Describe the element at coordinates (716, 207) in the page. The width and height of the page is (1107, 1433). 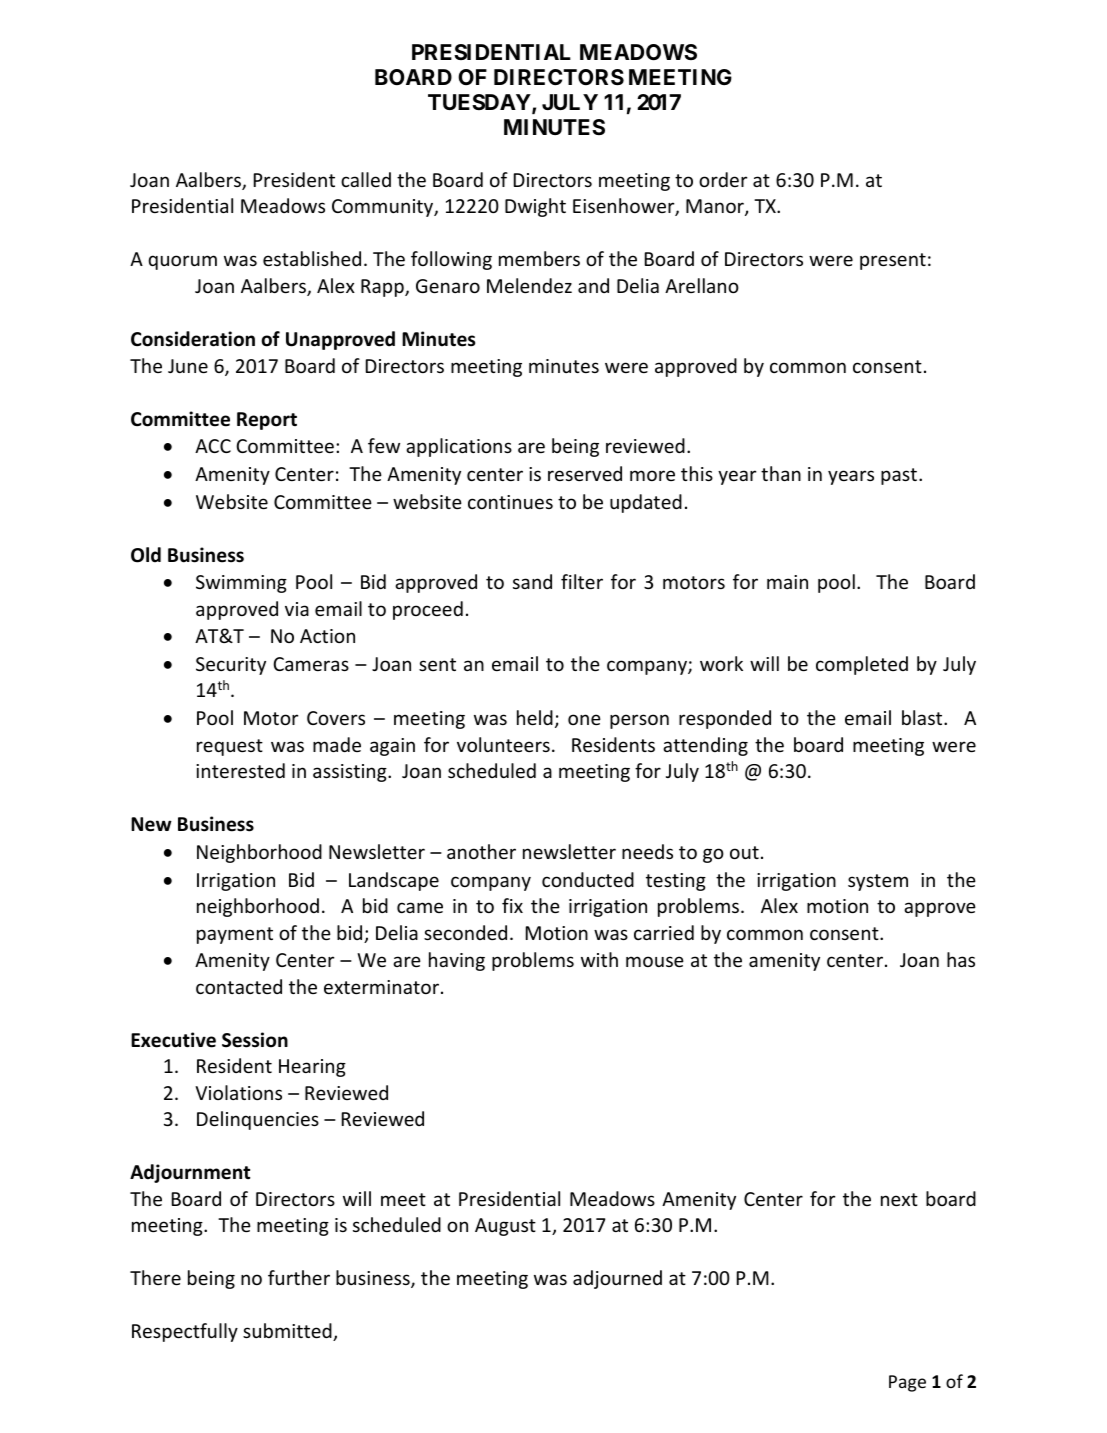
I see `Manor` at that location.
